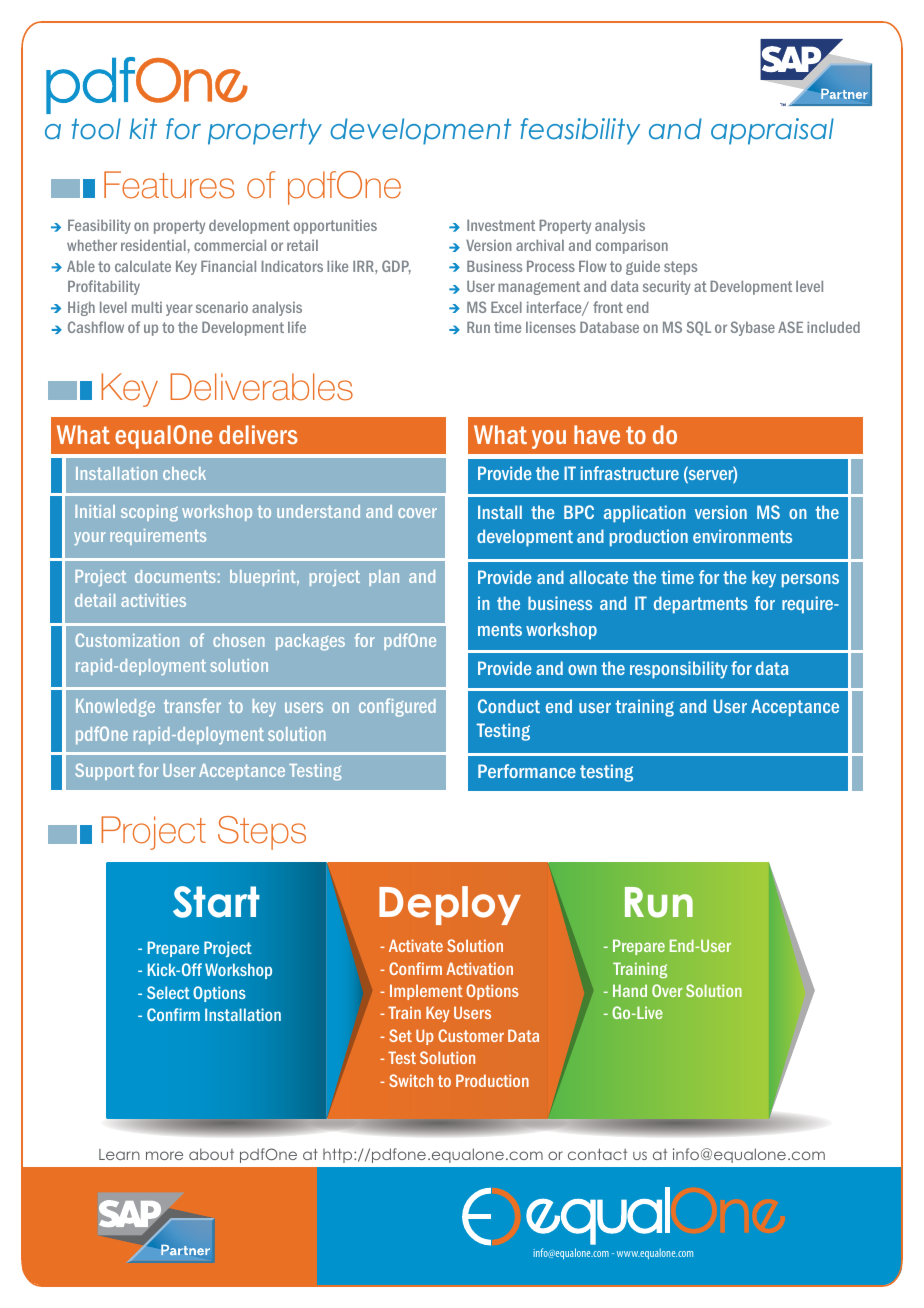 The width and height of the screenshot is (924, 1308). I want to click on contact, so click(597, 1154).
